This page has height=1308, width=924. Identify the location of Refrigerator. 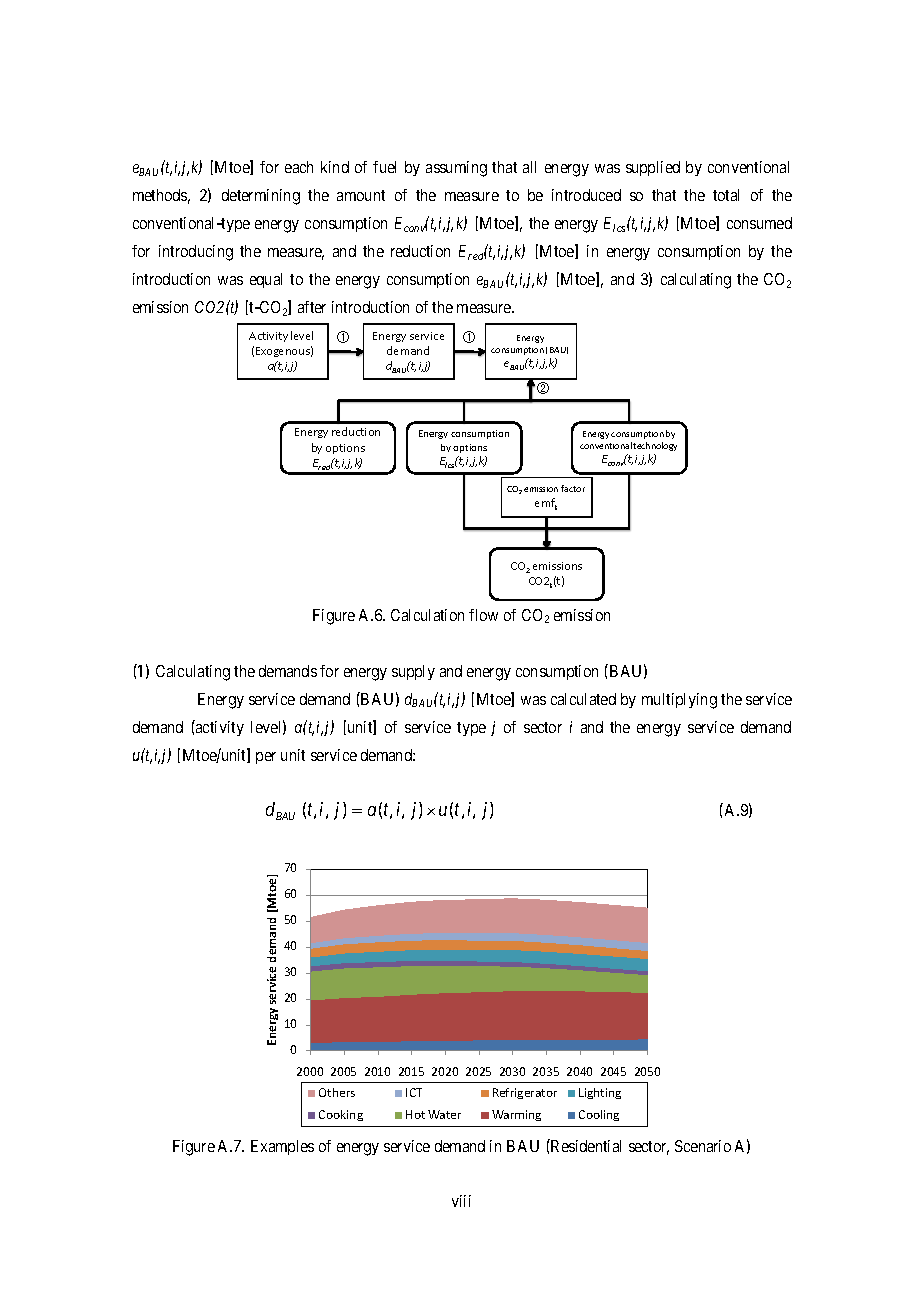
(525, 1093).
